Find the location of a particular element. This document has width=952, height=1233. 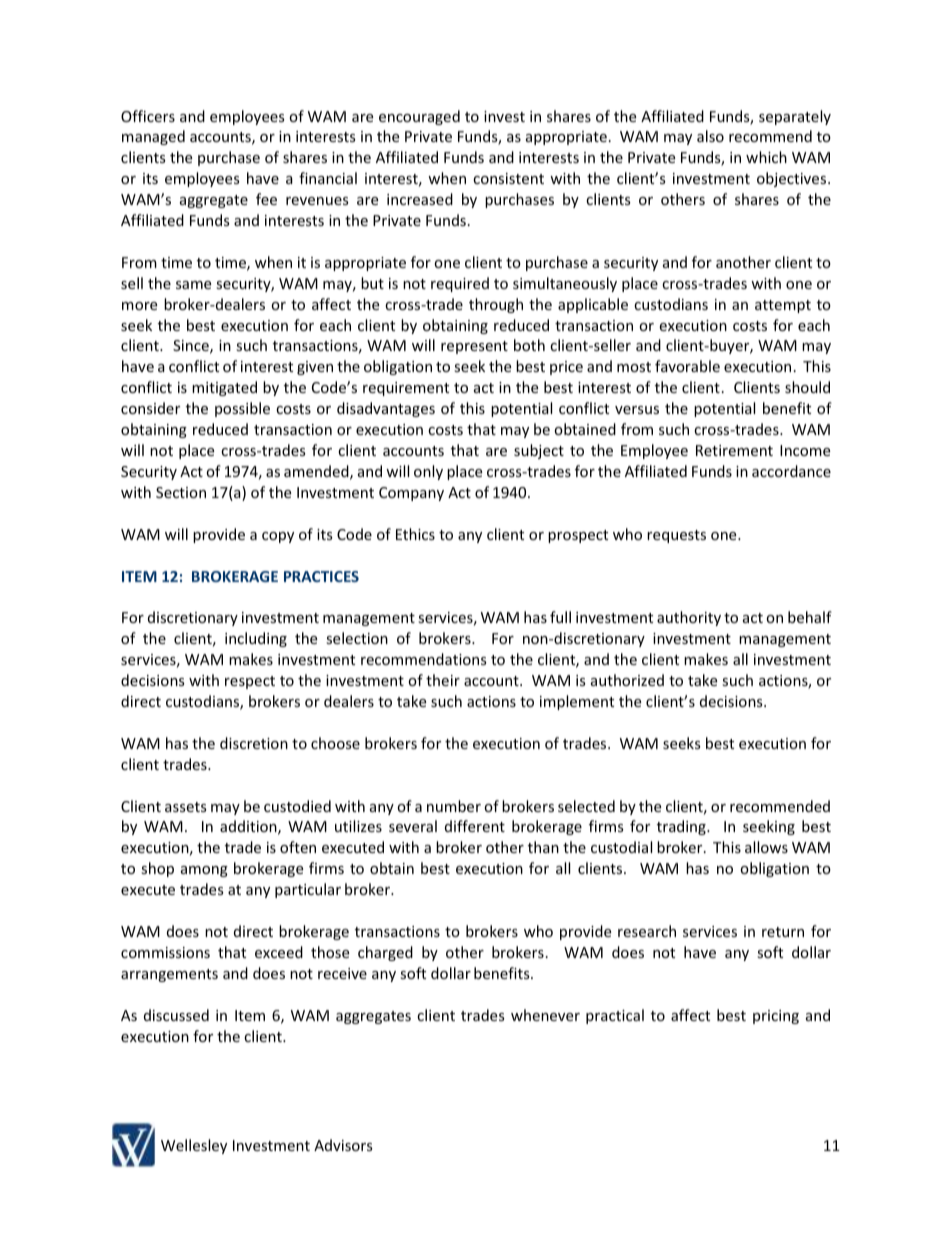

Wellesley is located at coordinates (194, 1146).
